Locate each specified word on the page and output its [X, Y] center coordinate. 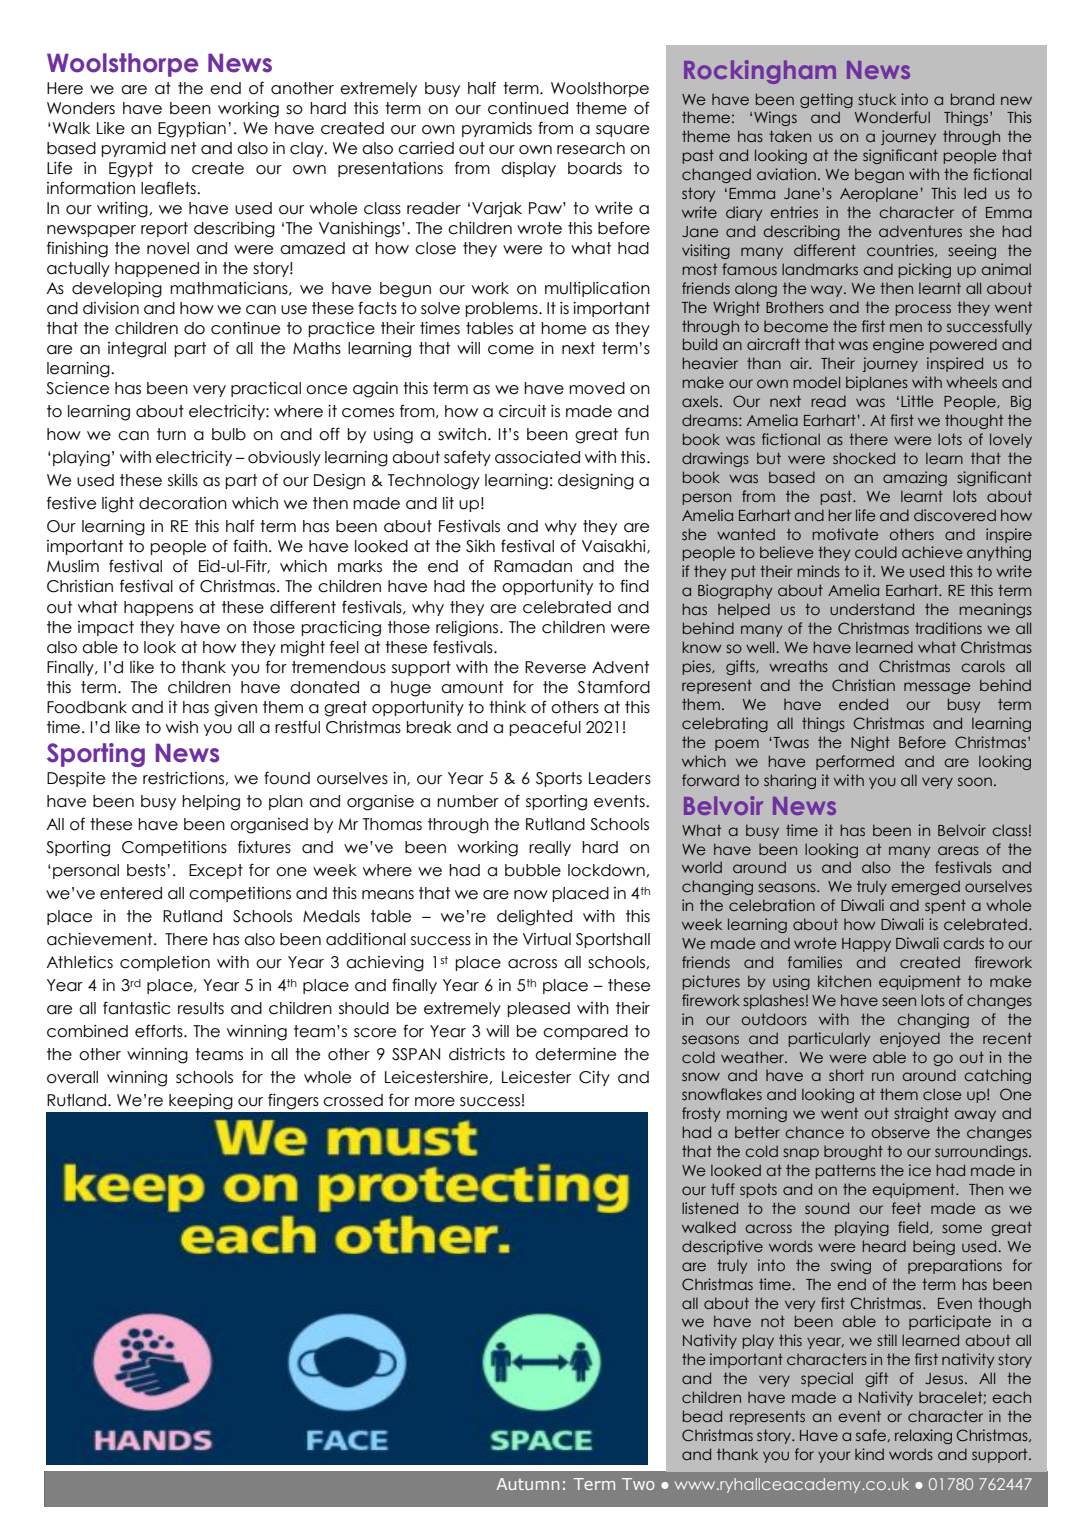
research [591, 148]
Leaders [620, 778]
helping [211, 803]
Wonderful [892, 117]
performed [855, 762]
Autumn [528, 1484]
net [183, 148]
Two [638, 1484]
